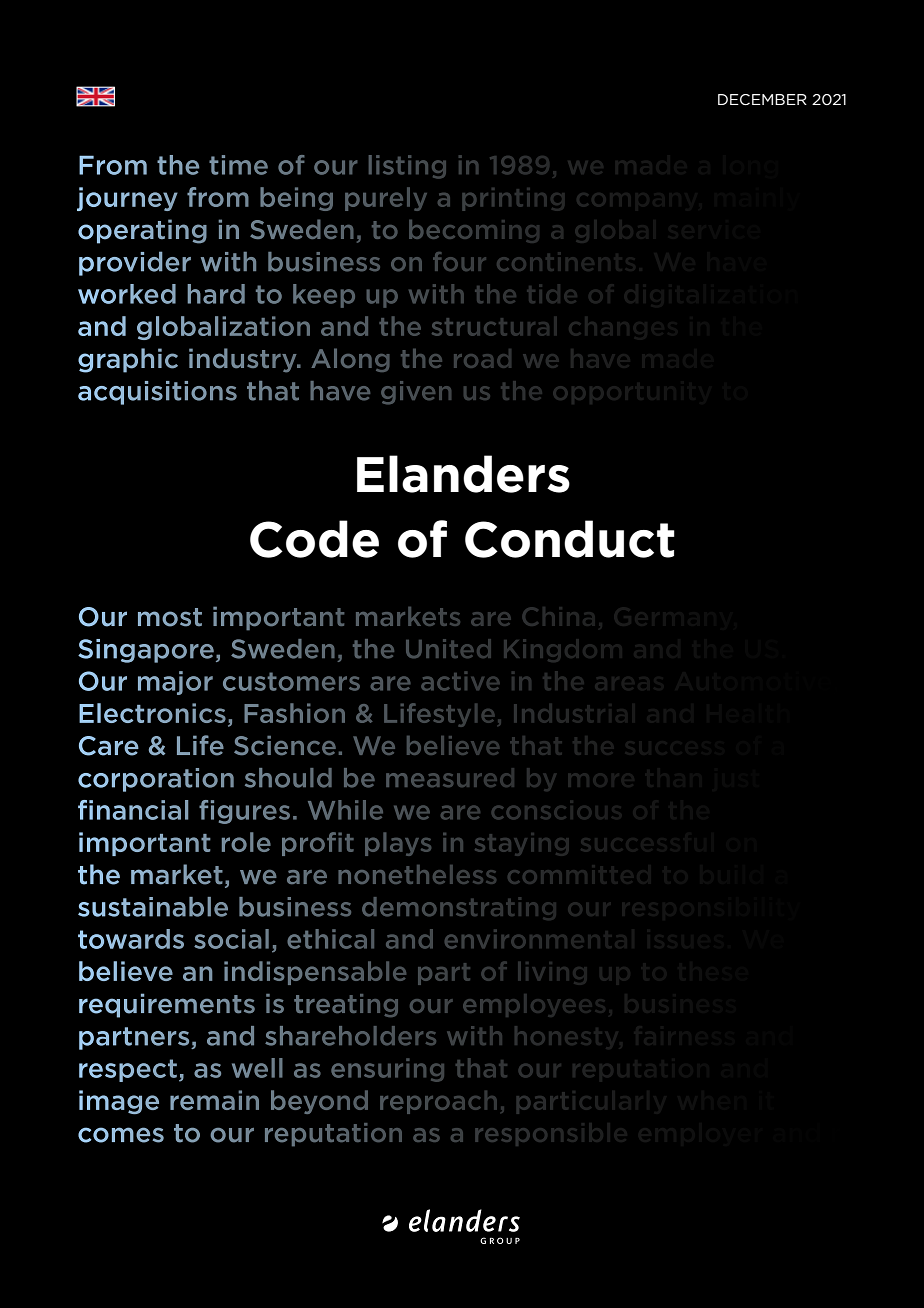 The height and width of the image is (1308, 924). I want to click on road, so click(482, 358).
